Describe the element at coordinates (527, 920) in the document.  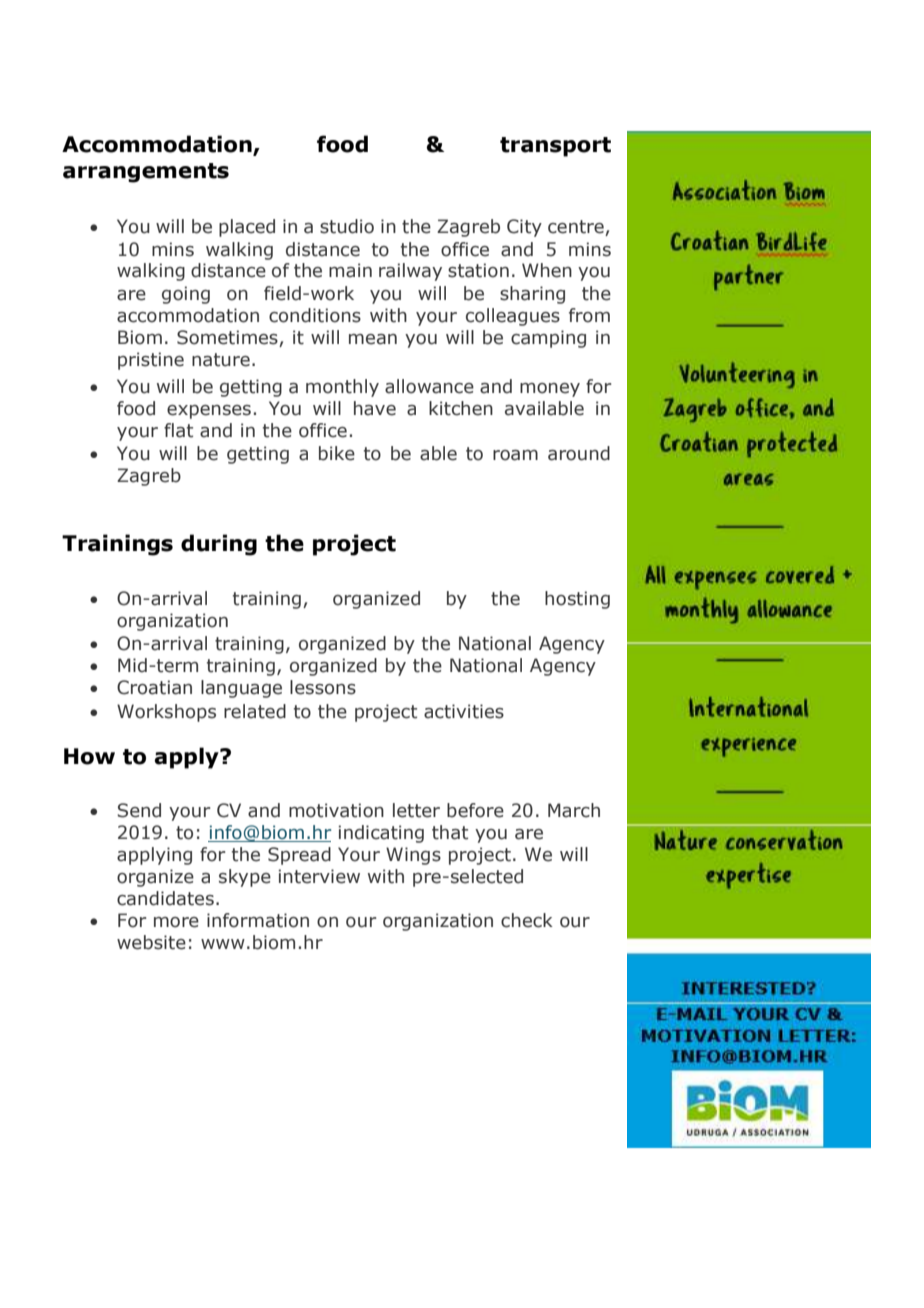
I see `check` at that location.
